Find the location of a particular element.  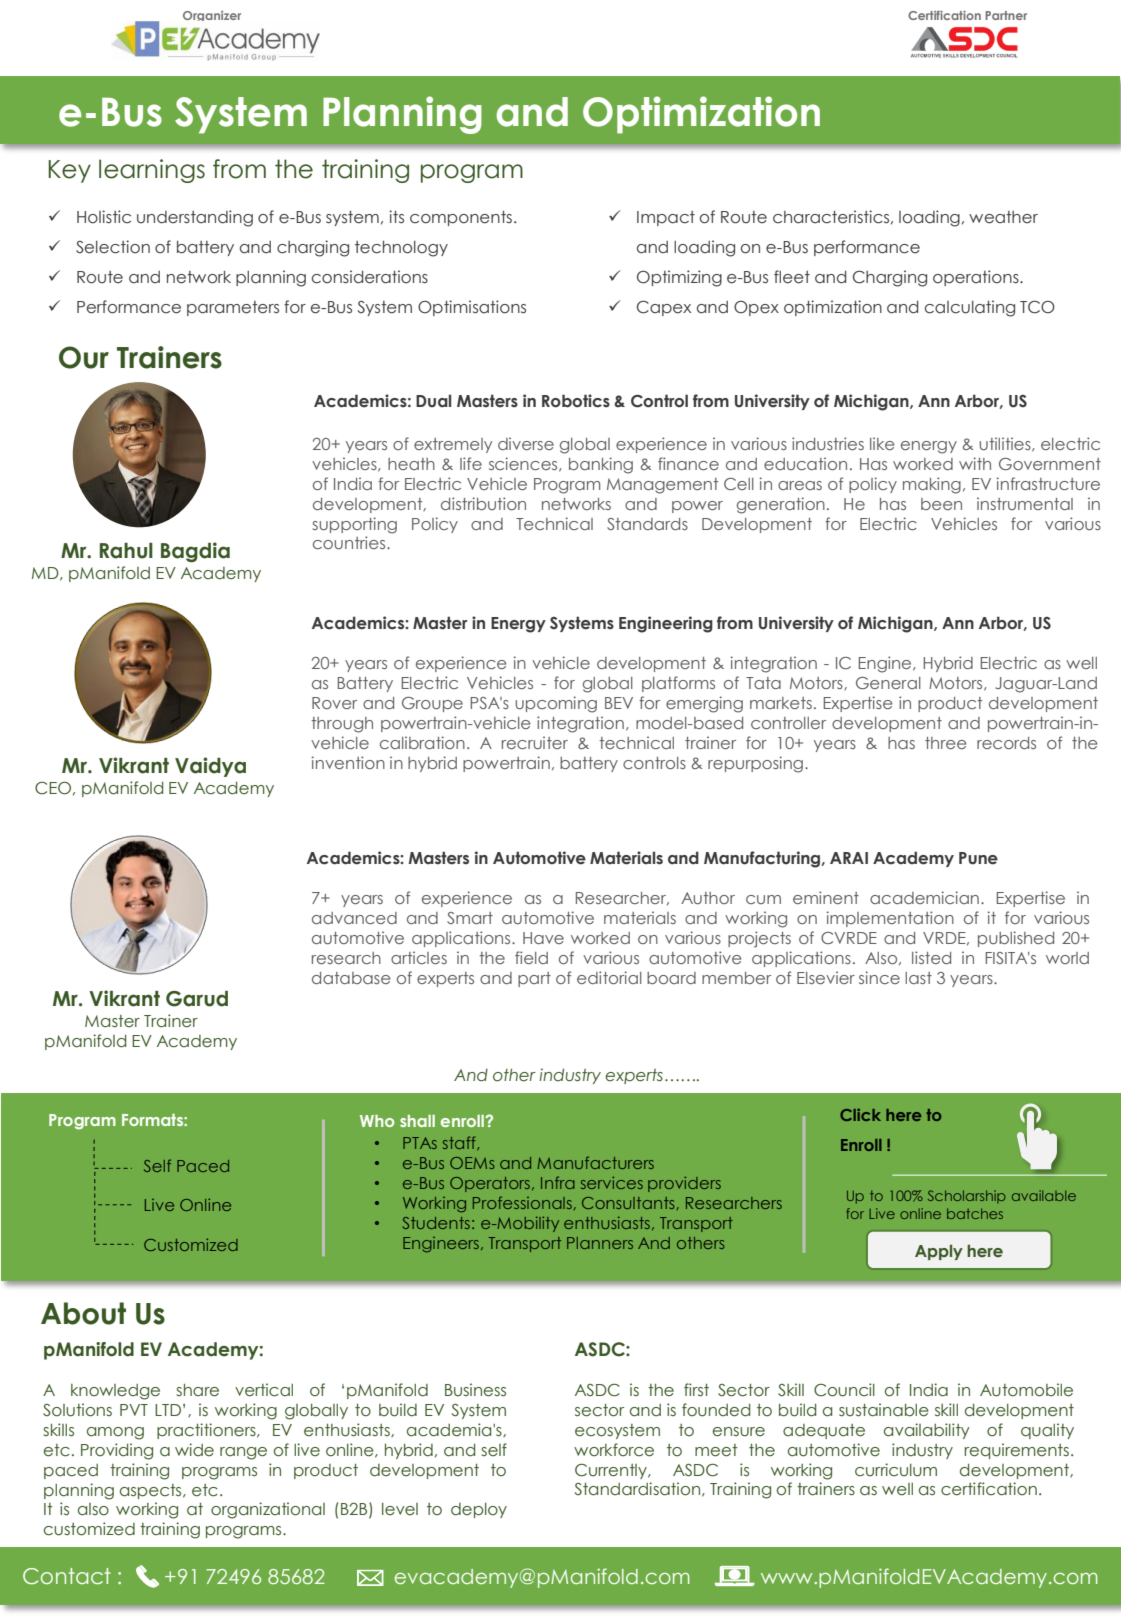

Robotics is located at coordinates (576, 401).
